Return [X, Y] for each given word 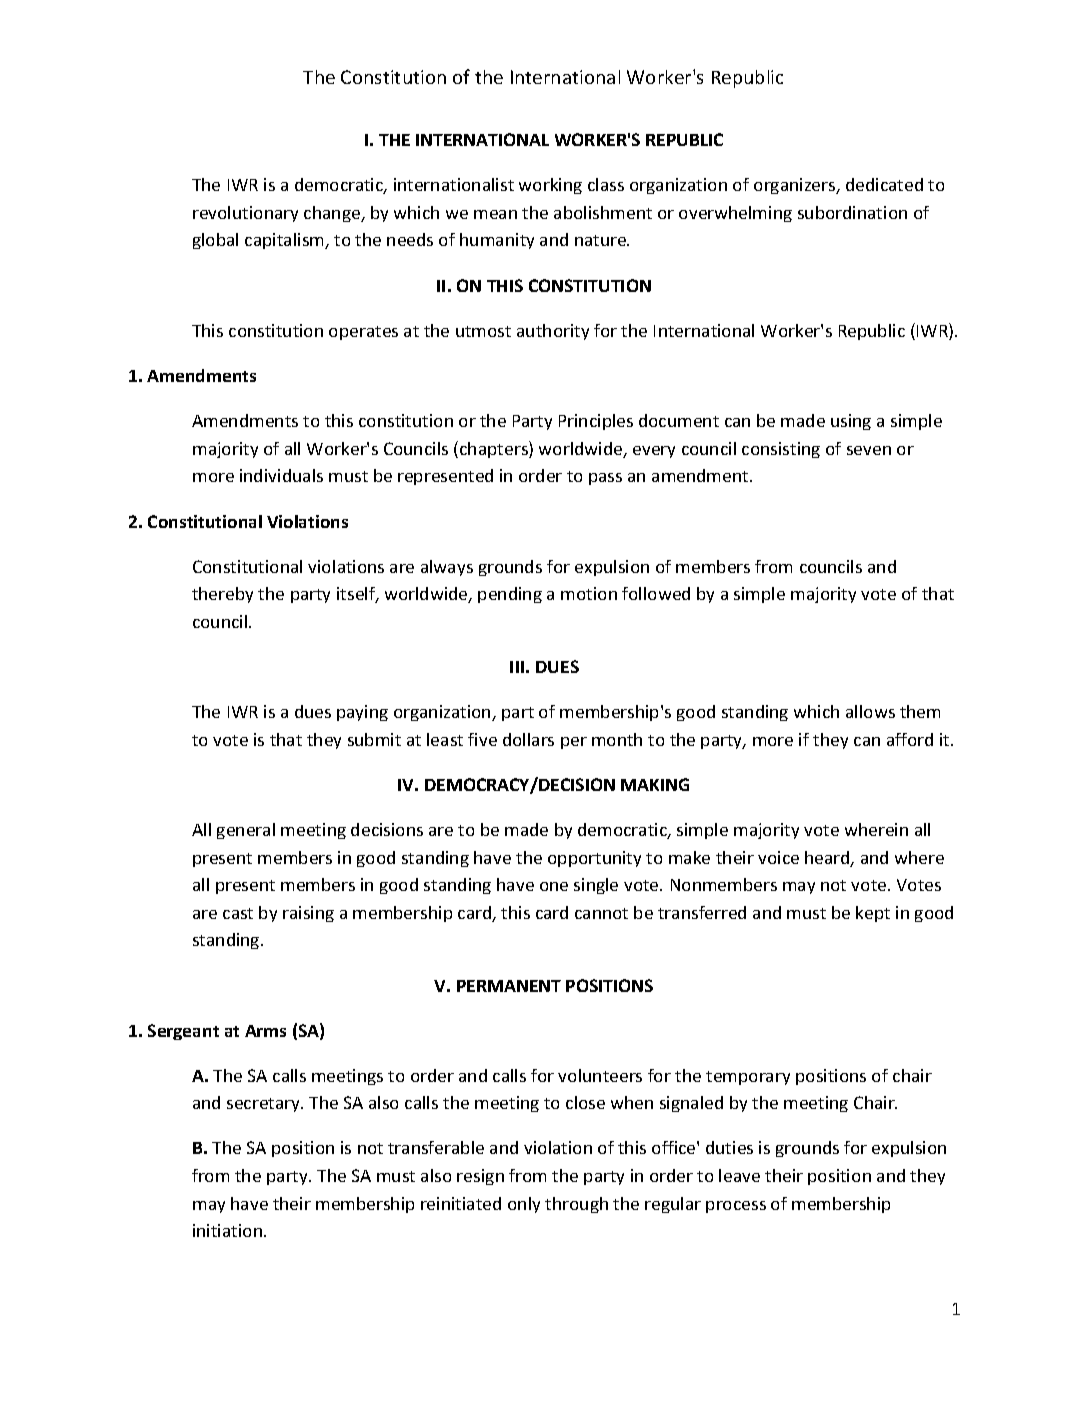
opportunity [594, 859]
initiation [229, 1230]
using [851, 422]
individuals [281, 475]
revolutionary [245, 214]
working [550, 186]
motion [589, 593]
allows [870, 711]
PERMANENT [509, 986]
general [246, 831]
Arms [265, 1031]
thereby [222, 595]
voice [778, 857]
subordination [852, 212]
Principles [596, 422]
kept [873, 914]
